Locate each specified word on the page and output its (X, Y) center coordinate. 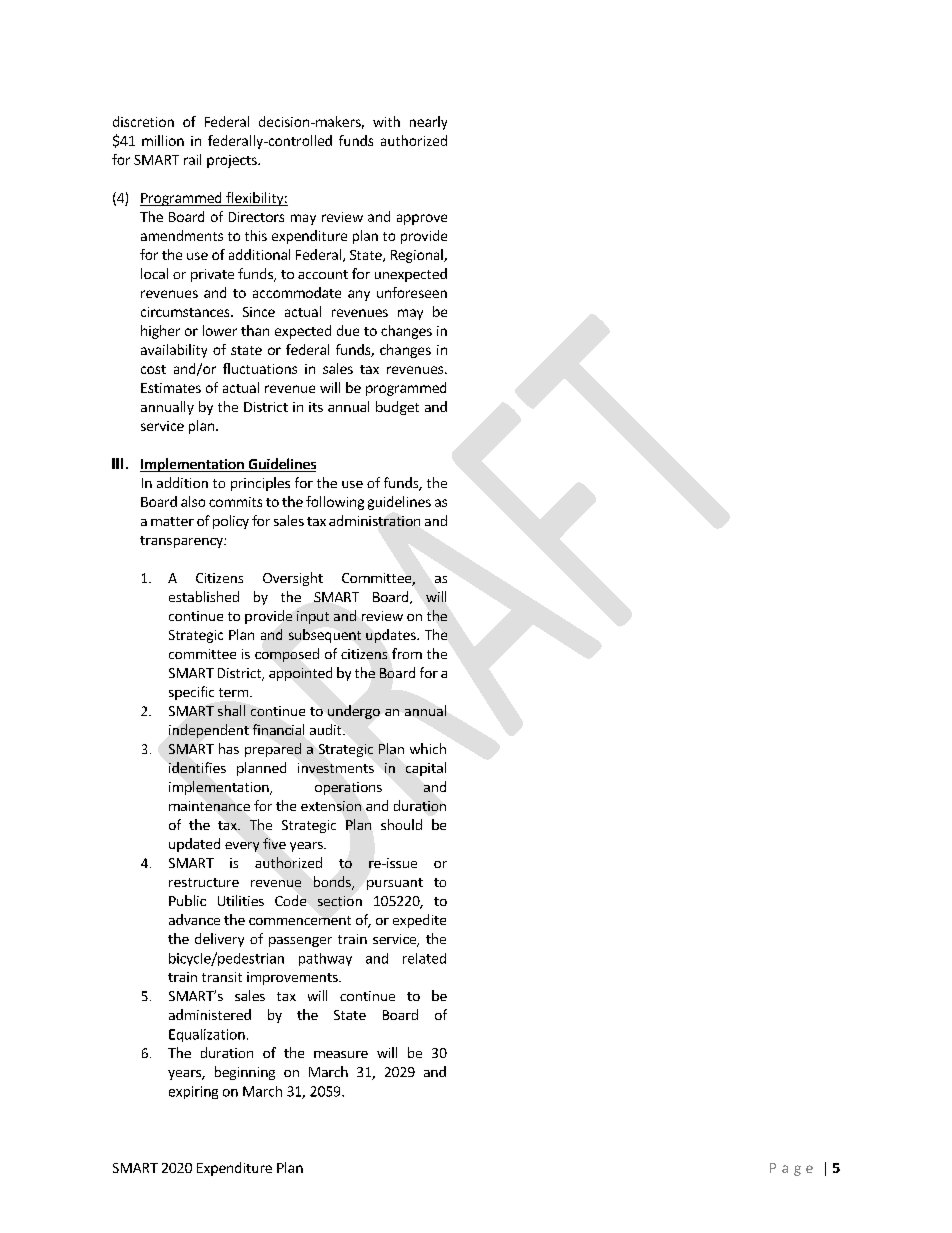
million (163, 140)
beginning (245, 1073)
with (386, 121)
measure (341, 1054)
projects (233, 161)
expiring (193, 1092)
